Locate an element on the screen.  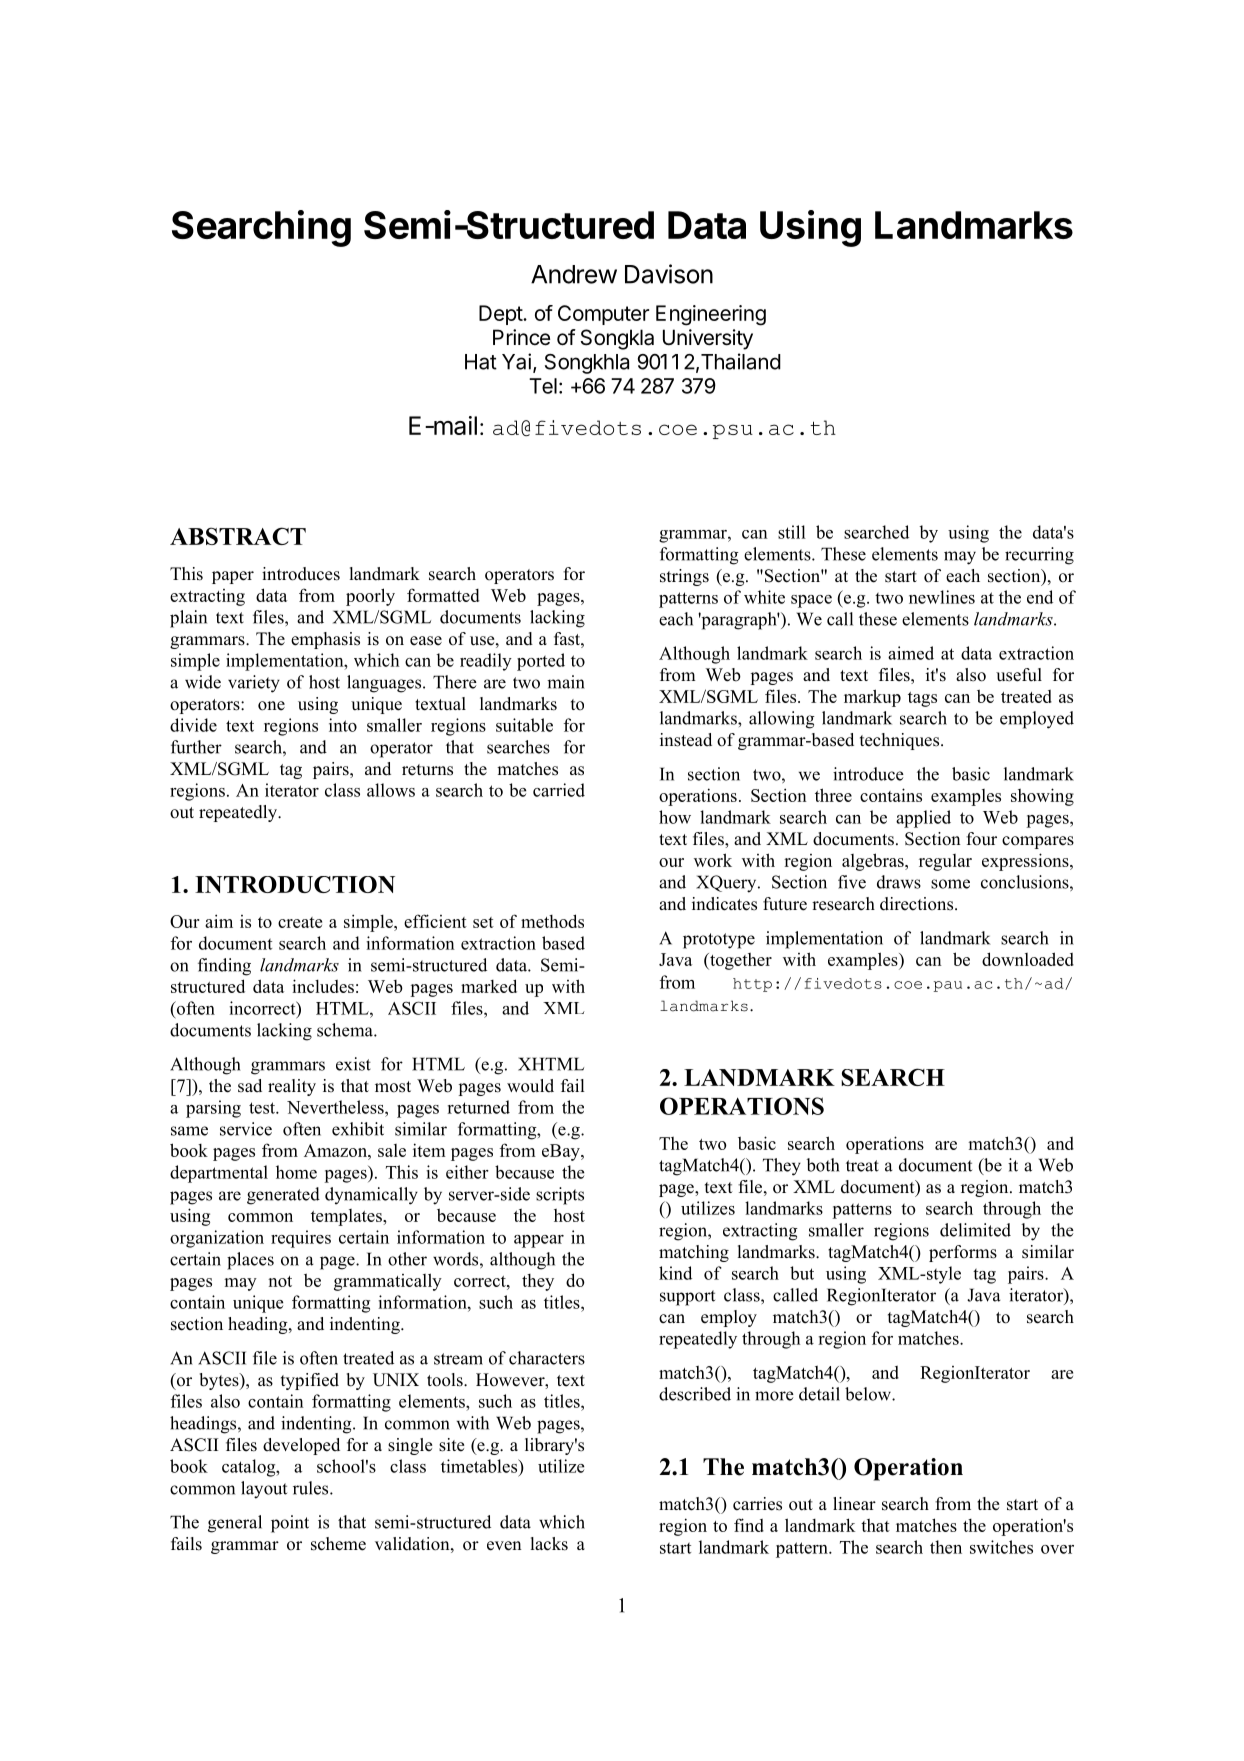
point is located at coordinates (290, 1524).
